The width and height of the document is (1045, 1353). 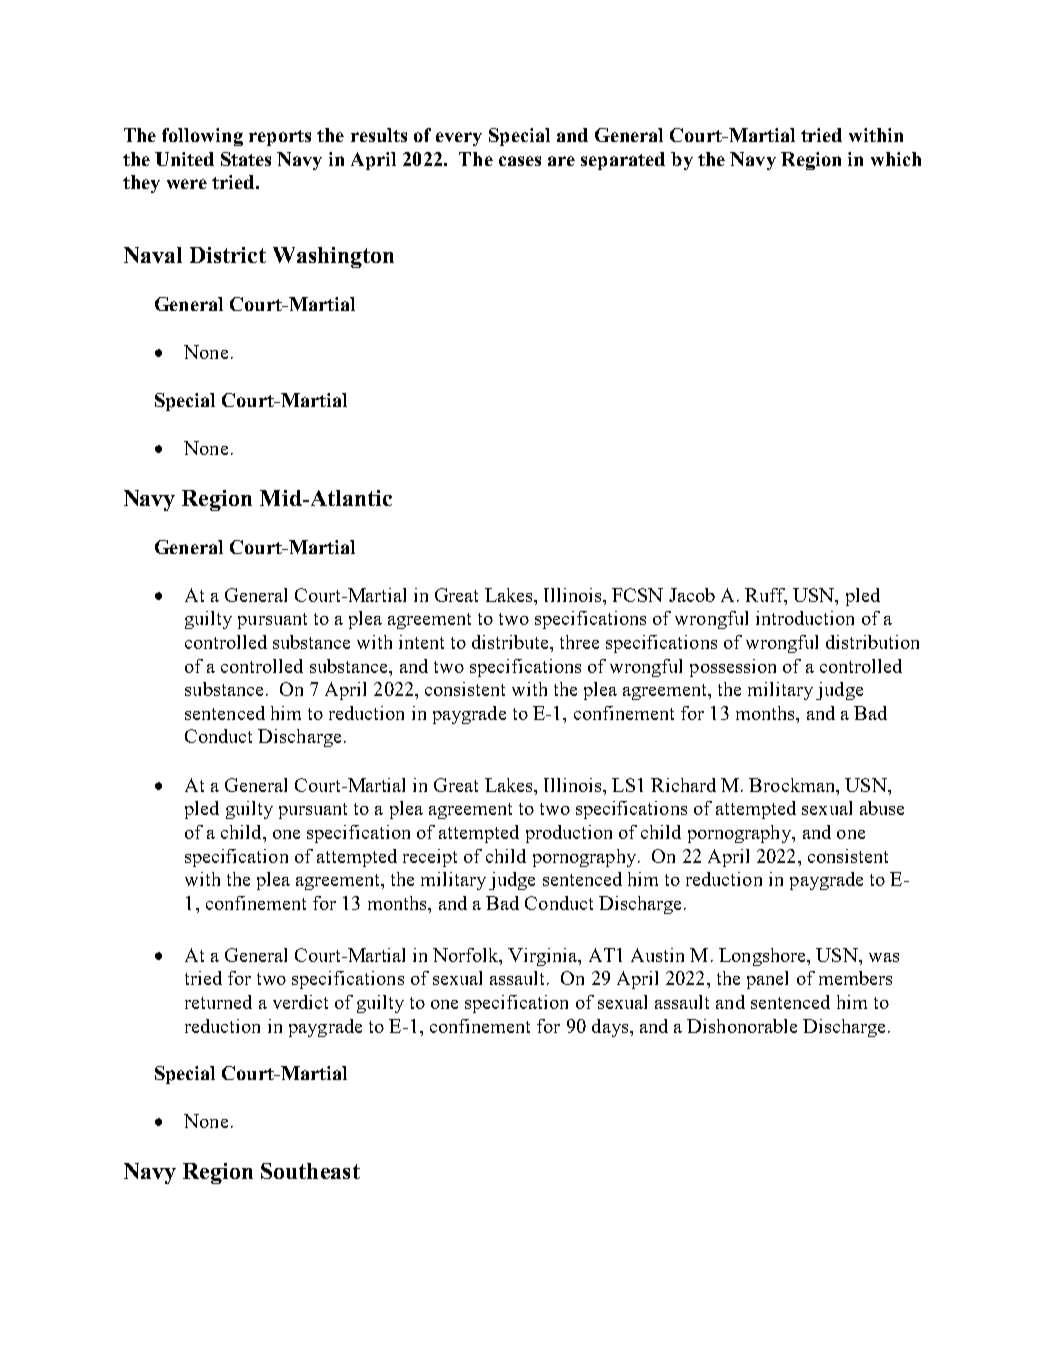 I want to click on distribute, so click(x=511, y=642).
